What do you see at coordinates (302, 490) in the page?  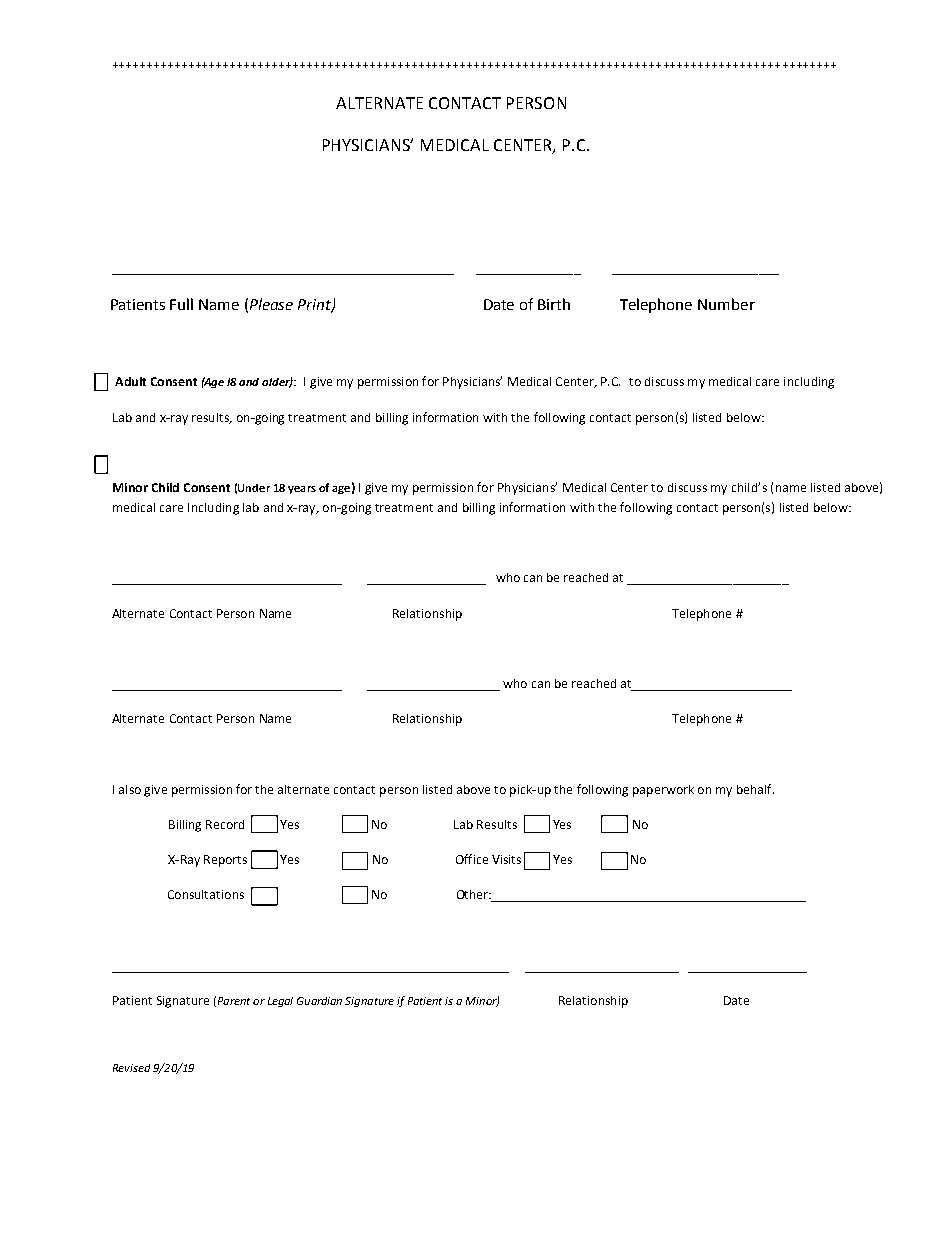 I see `years` at bounding box center [302, 490].
